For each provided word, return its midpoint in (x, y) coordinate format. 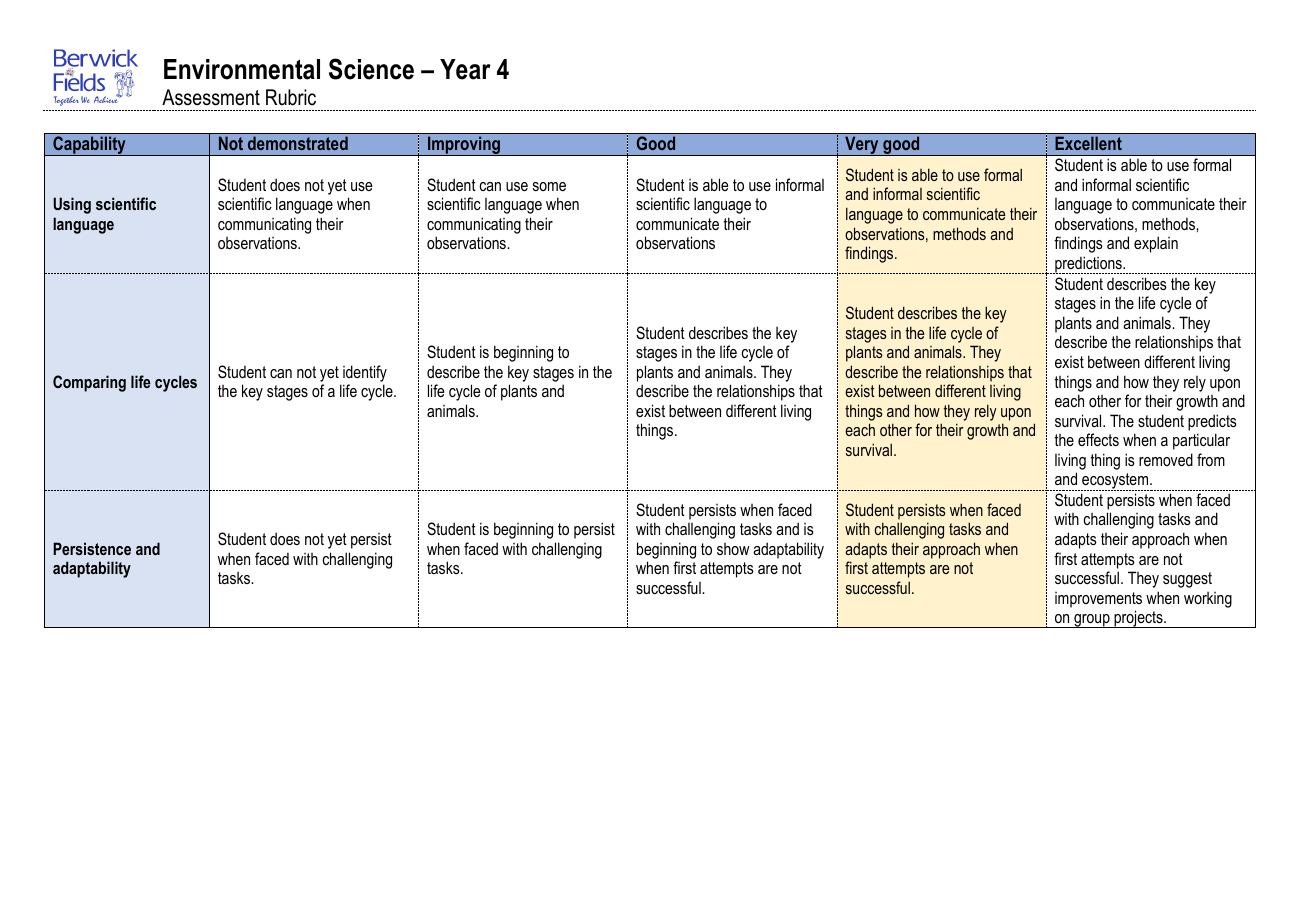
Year (465, 69)
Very (862, 146)
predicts (1212, 422)
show (733, 549)
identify (365, 373)
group (1092, 621)
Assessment (211, 97)
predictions (1088, 265)
